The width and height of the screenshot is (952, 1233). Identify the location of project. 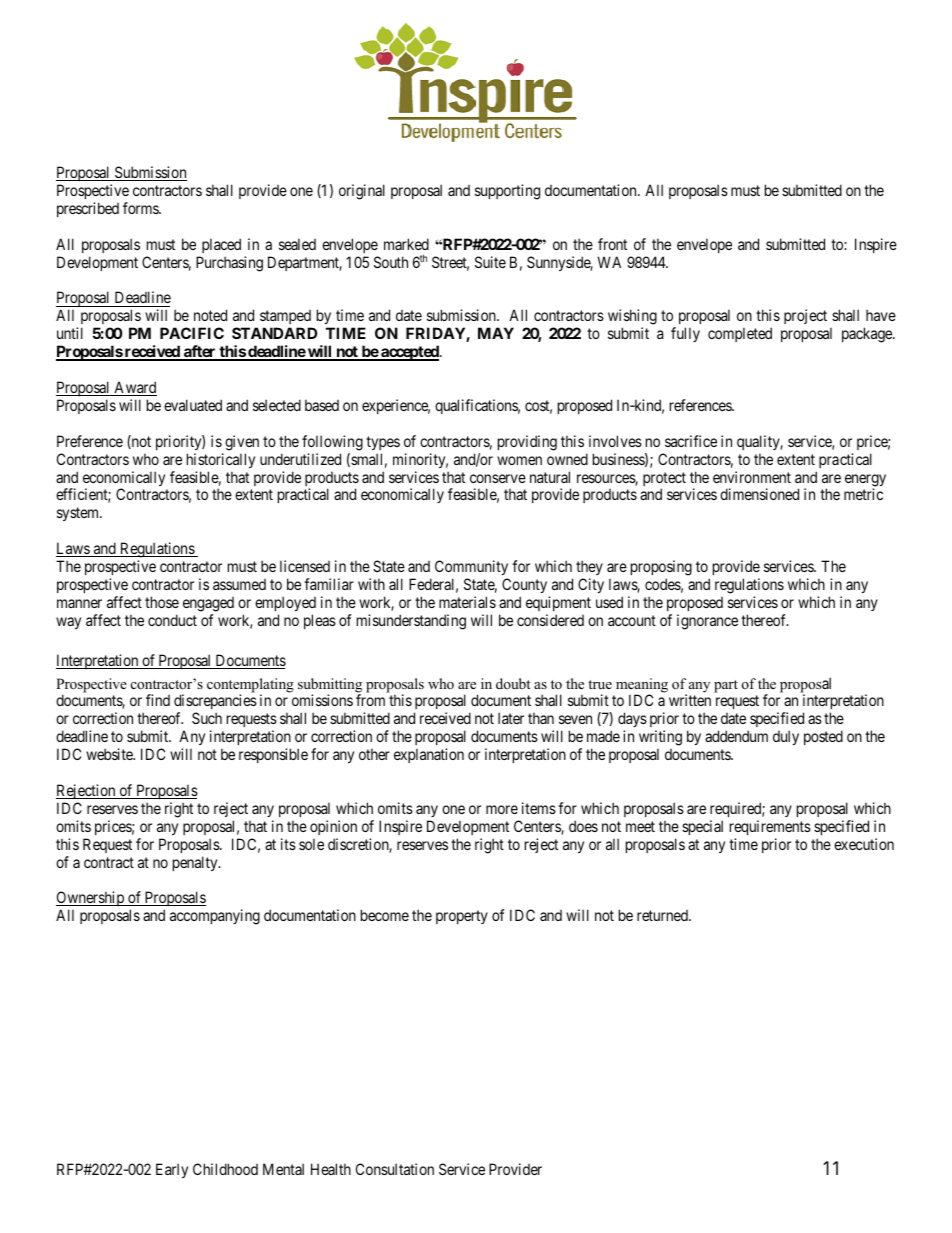
(805, 316).
